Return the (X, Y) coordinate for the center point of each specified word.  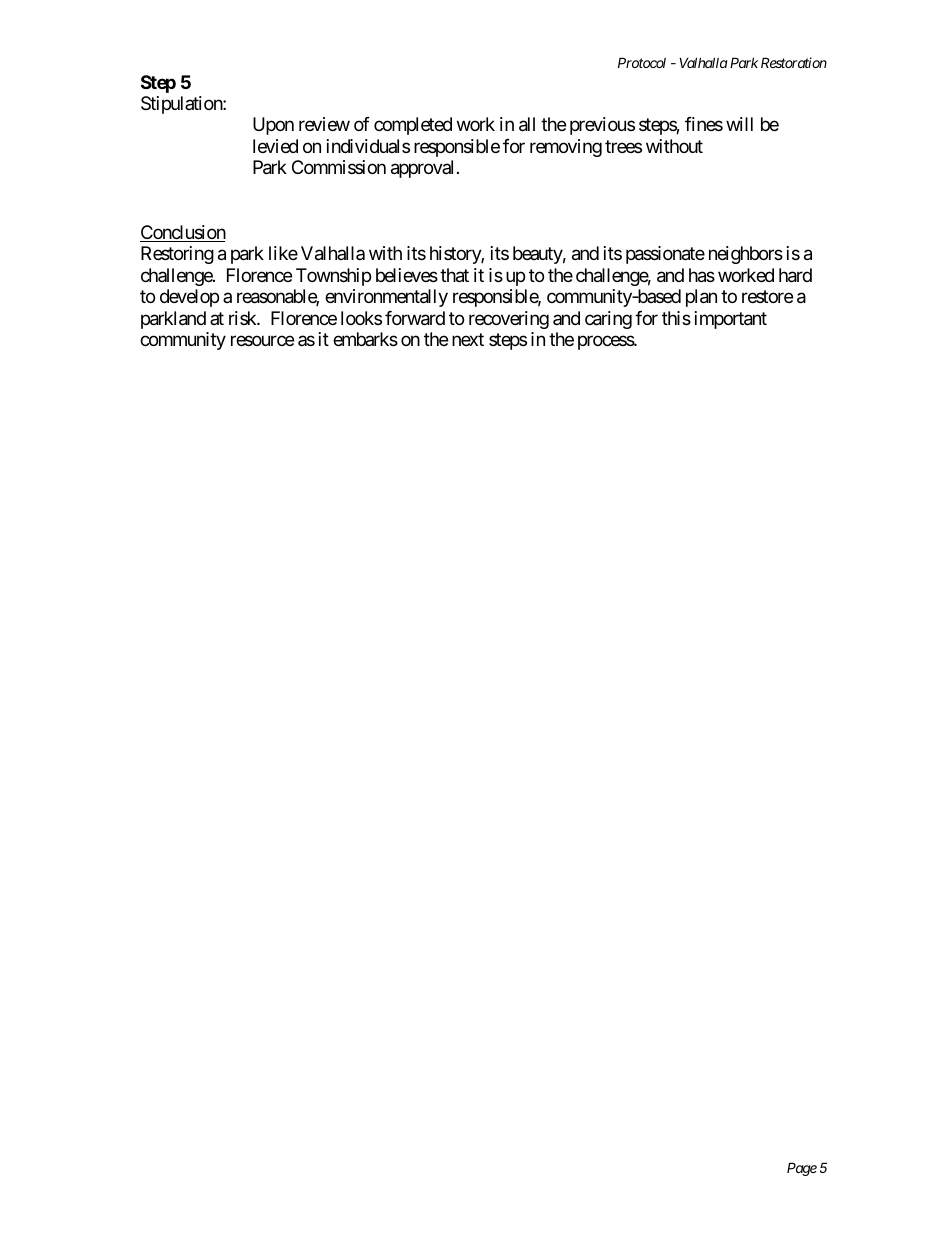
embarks (365, 339)
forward (415, 318)
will (739, 124)
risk (243, 318)
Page (802, 1169)
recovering (509, 320)
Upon (273, 126)
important (731, 320)
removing (566, 148)
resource (262, 341)
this (676, 318)
